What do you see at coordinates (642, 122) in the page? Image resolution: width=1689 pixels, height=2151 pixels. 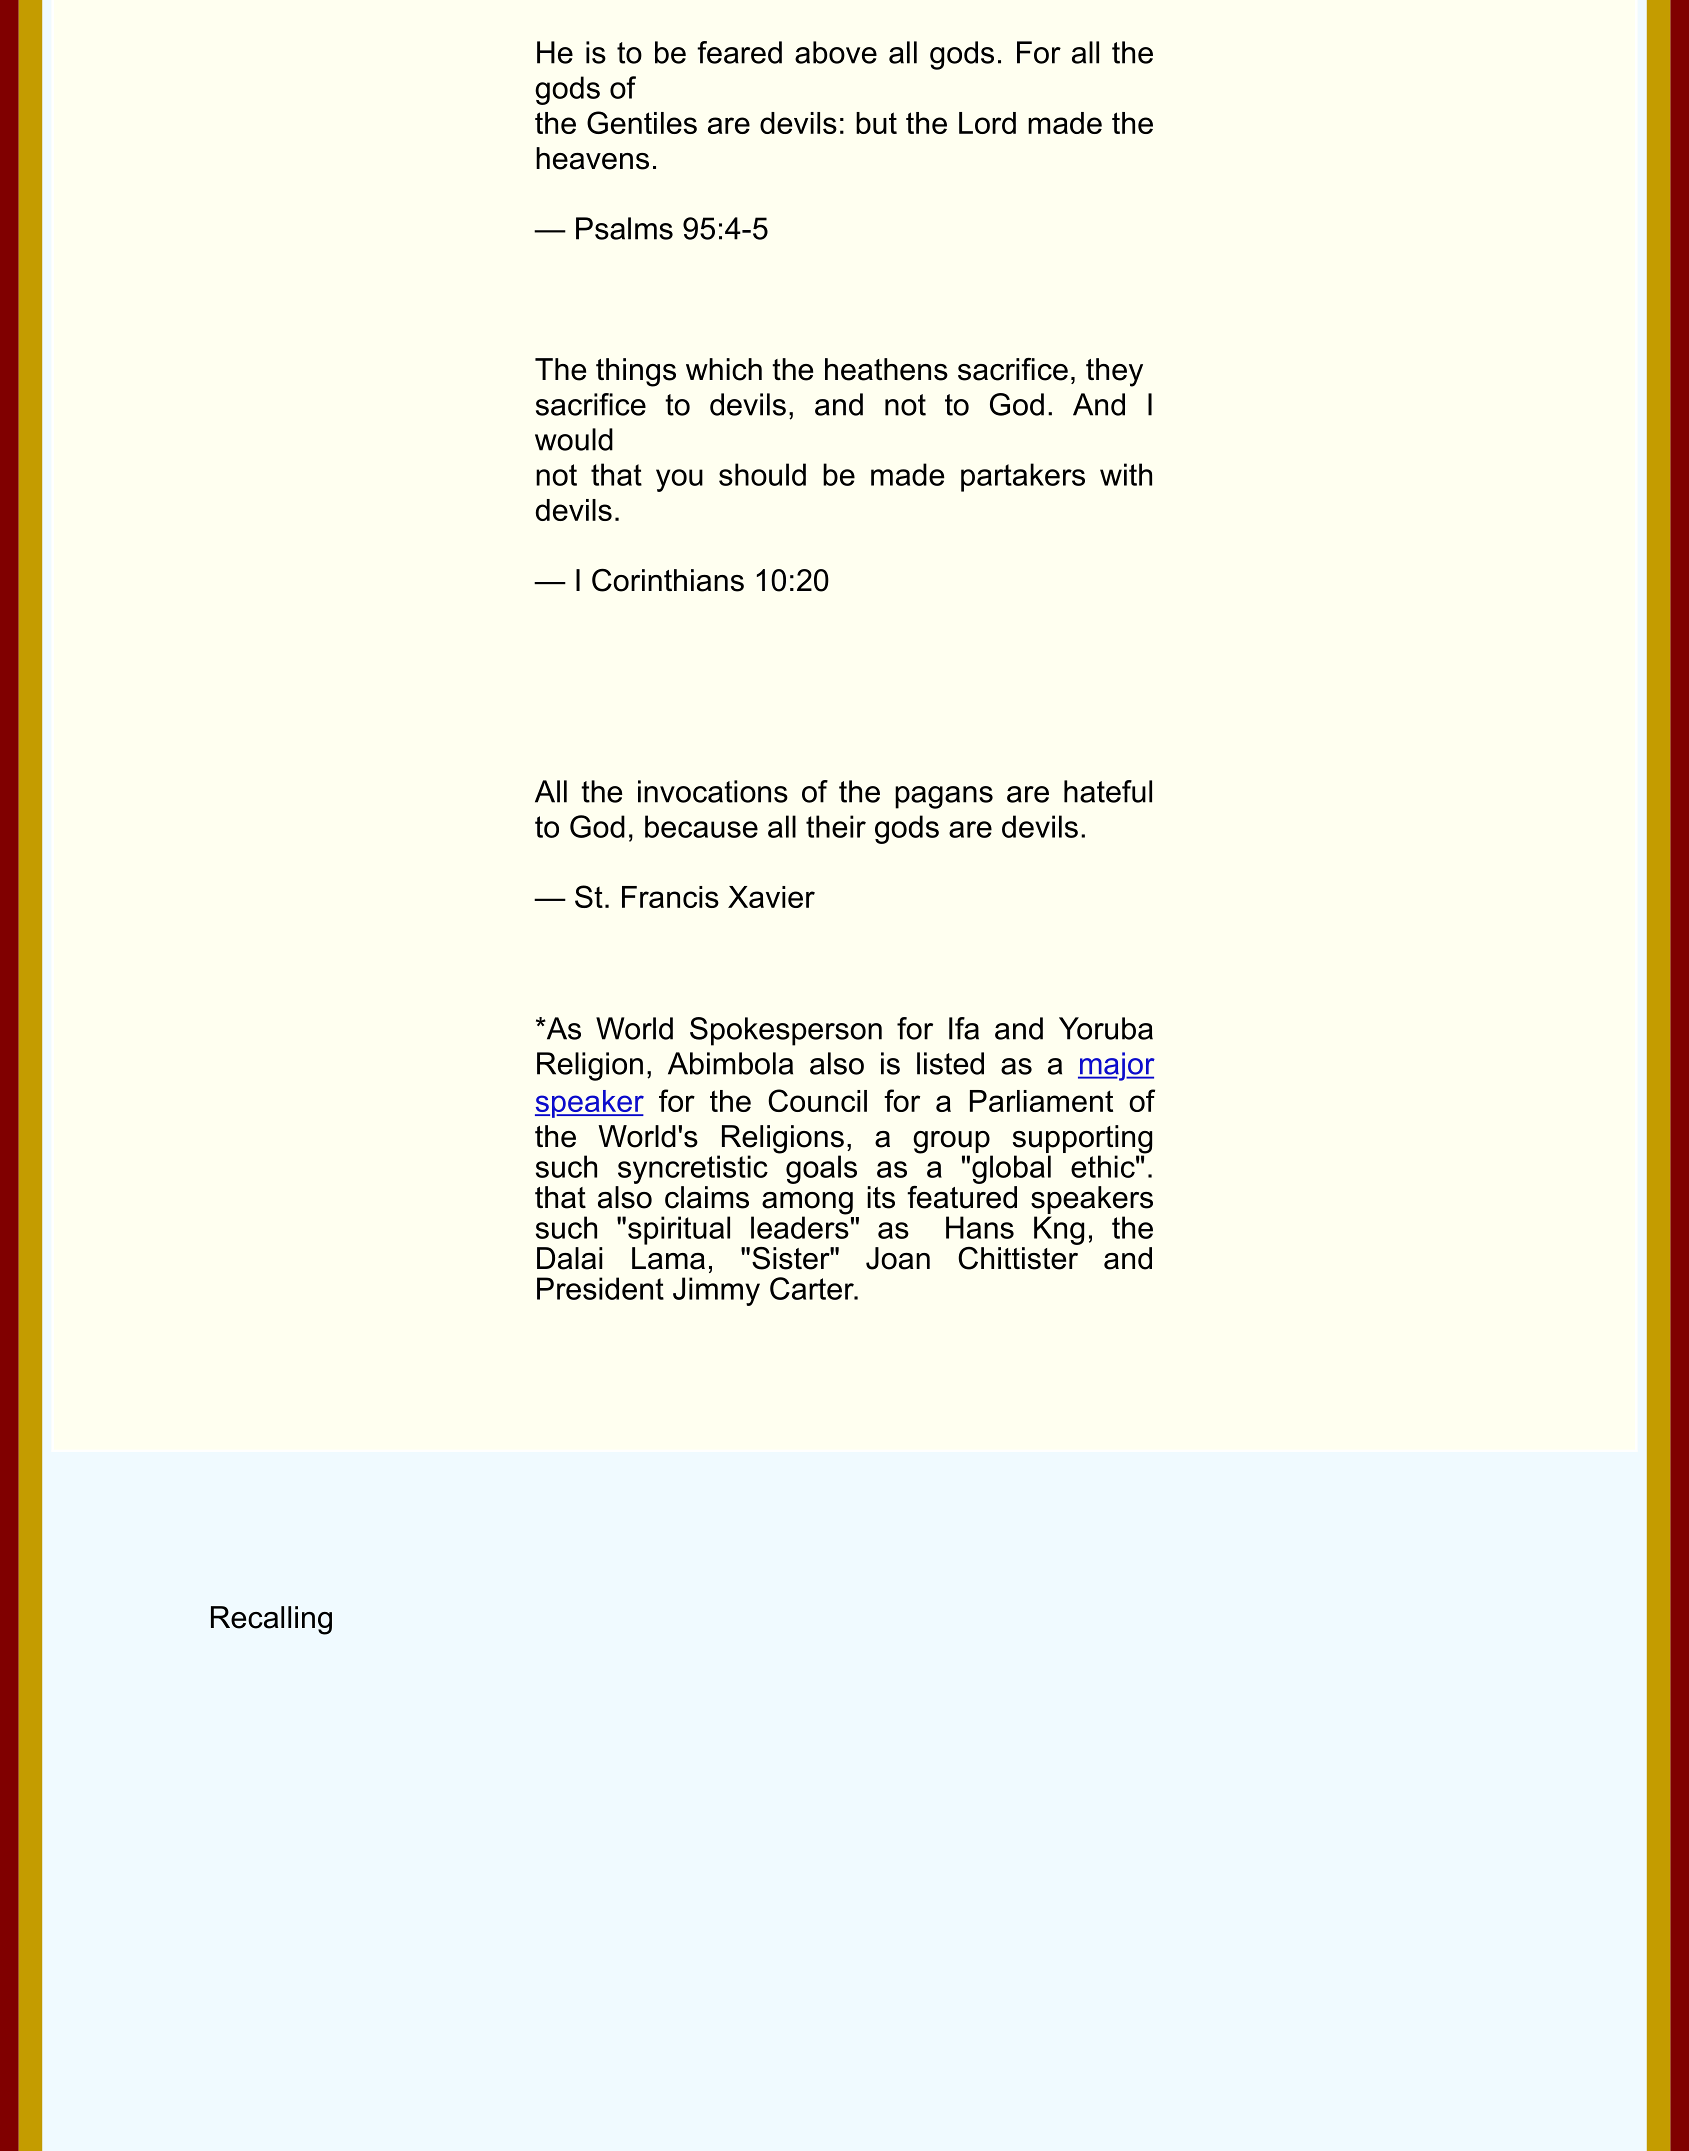 I see `Gentiles` at bounding box center [642, 122].
